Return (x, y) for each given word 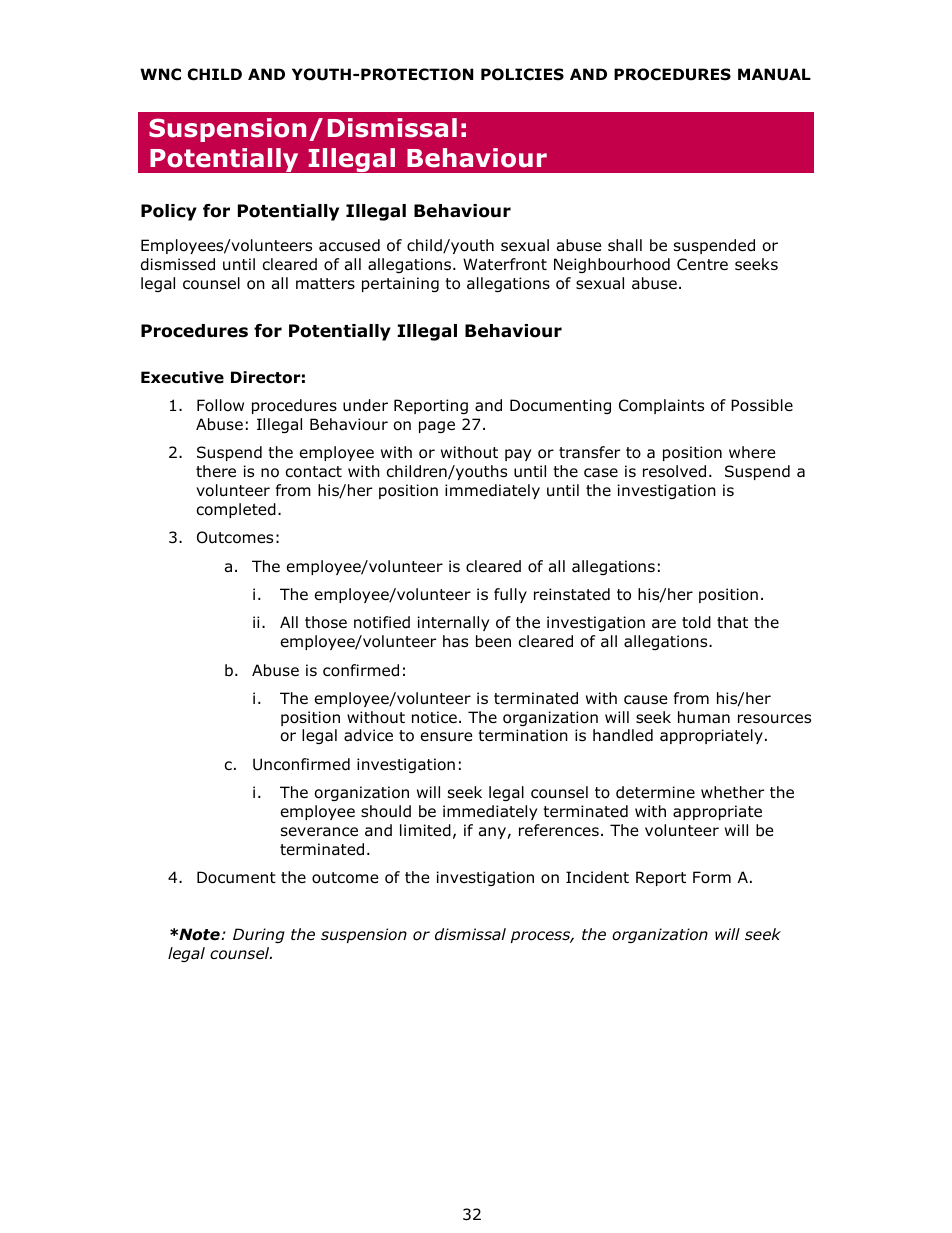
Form (712, 877)
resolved (674, 471)
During (259, 935)
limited (425, 830)
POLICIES (522, 74)
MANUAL (774, 74)
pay (518, 455)
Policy (169, 212)
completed (236, 510)
